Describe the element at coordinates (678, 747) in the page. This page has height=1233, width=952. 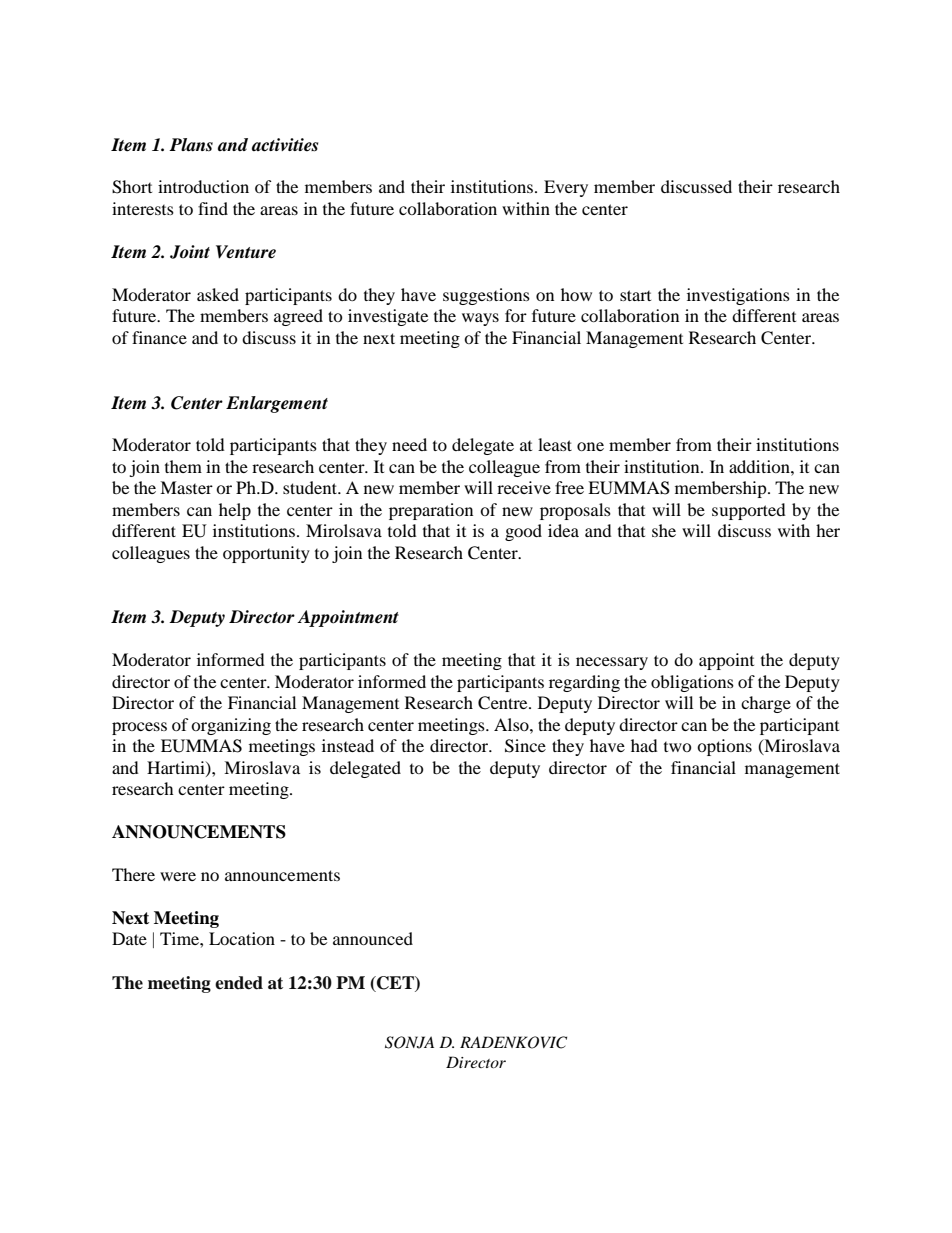
I see `two` at that location.
